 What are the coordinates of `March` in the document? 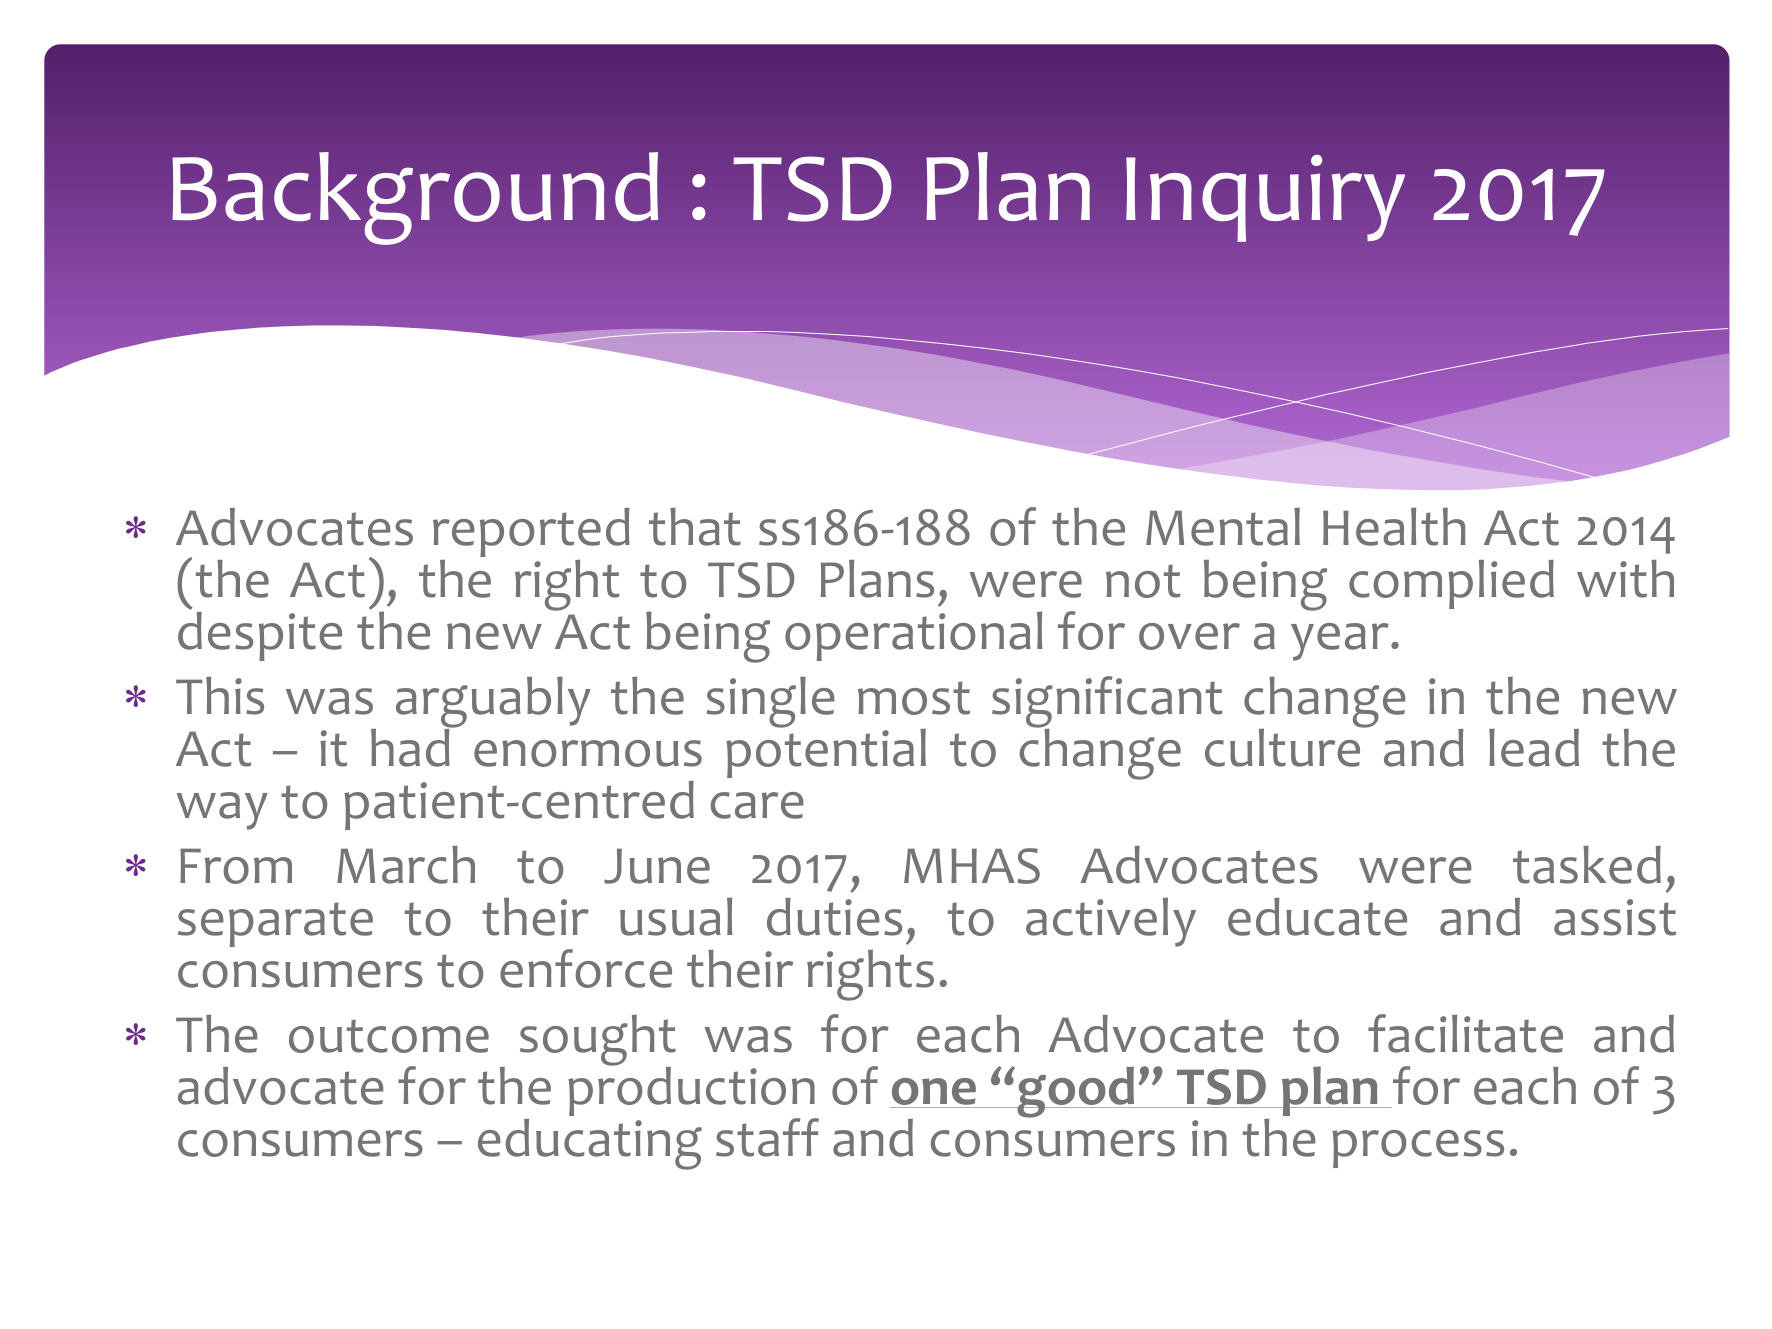 It's located at (406, 865).
